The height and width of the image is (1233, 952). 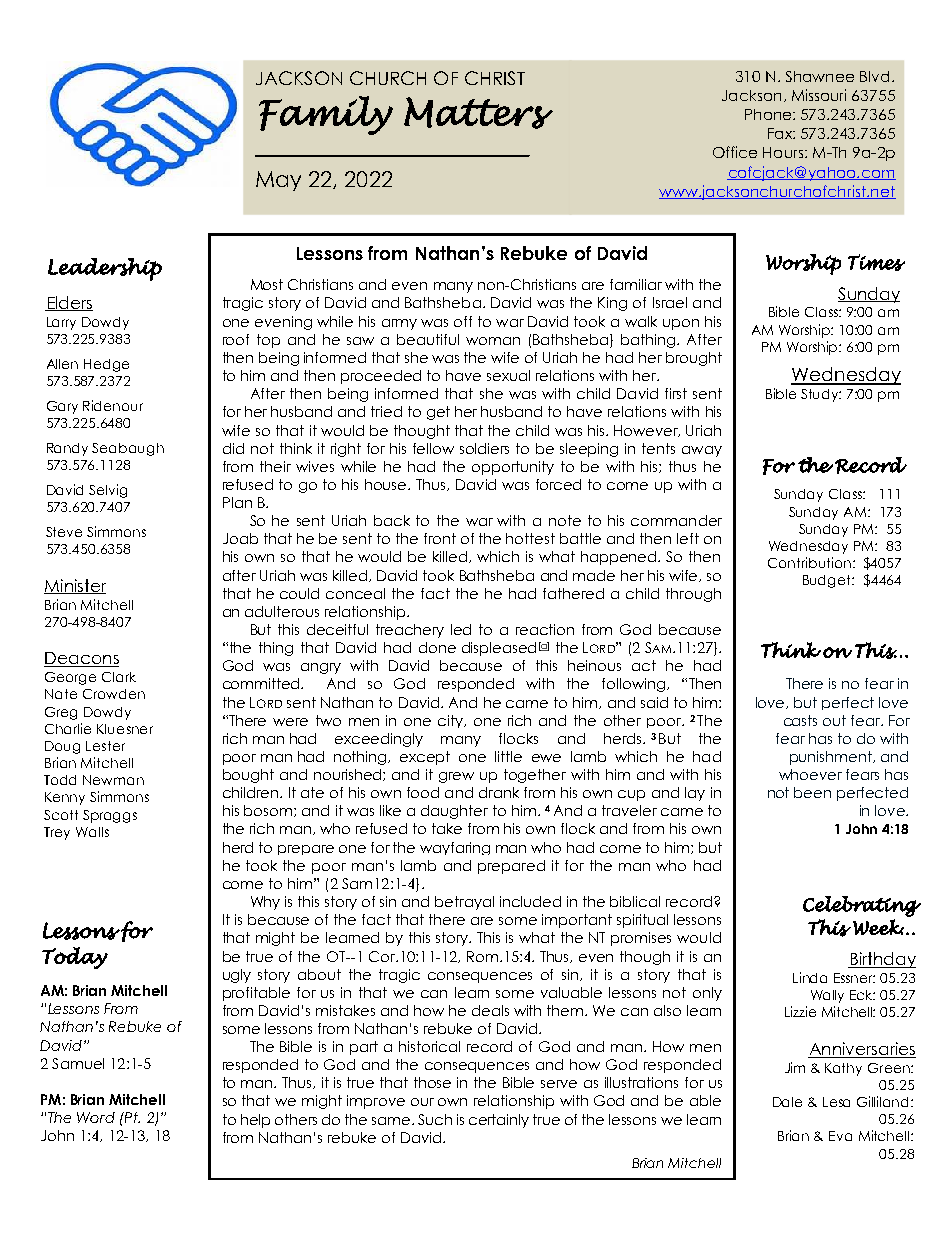 I want to click on certainly, so click(x=499, y=1121).
